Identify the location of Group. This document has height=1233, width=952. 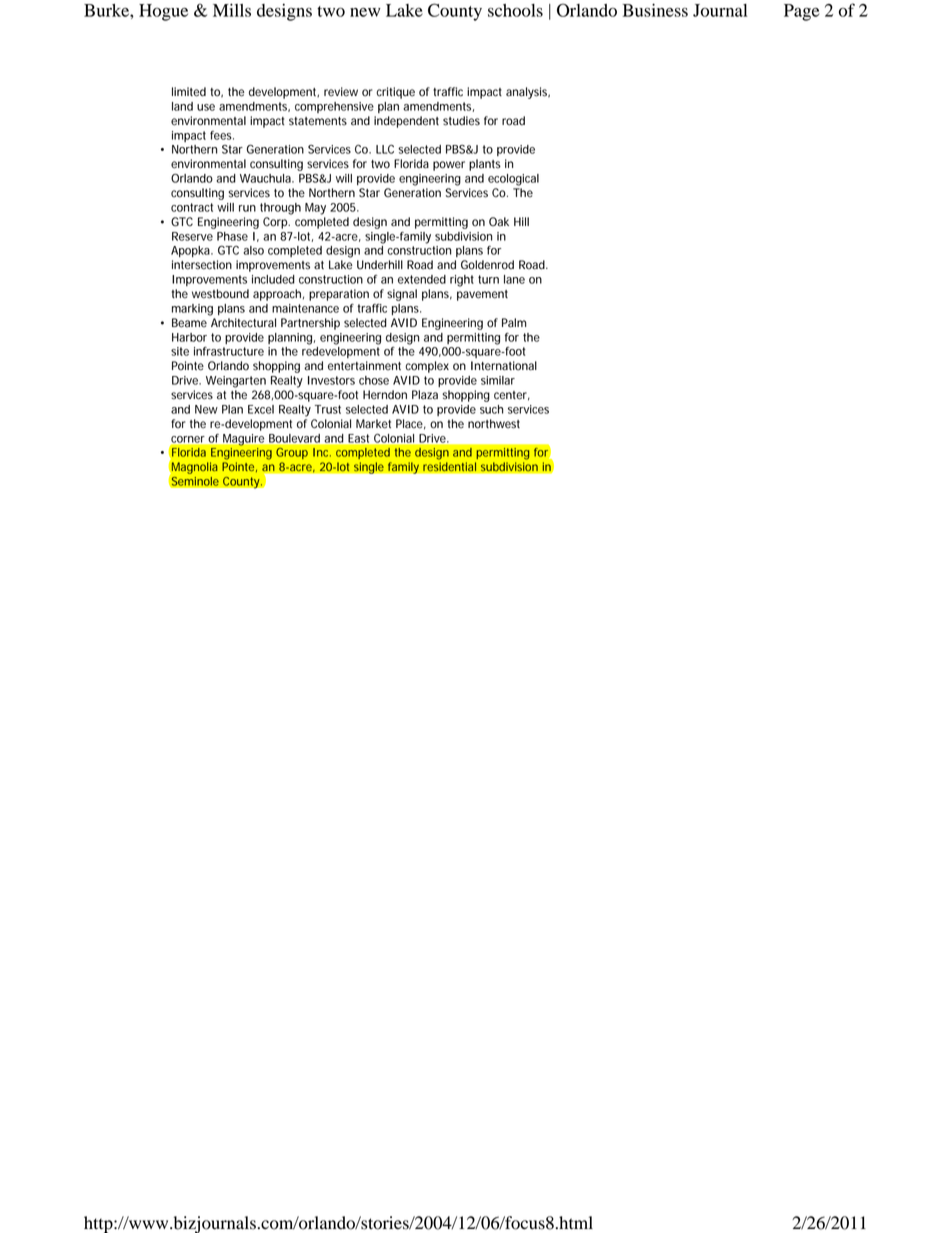
(292, 453).
